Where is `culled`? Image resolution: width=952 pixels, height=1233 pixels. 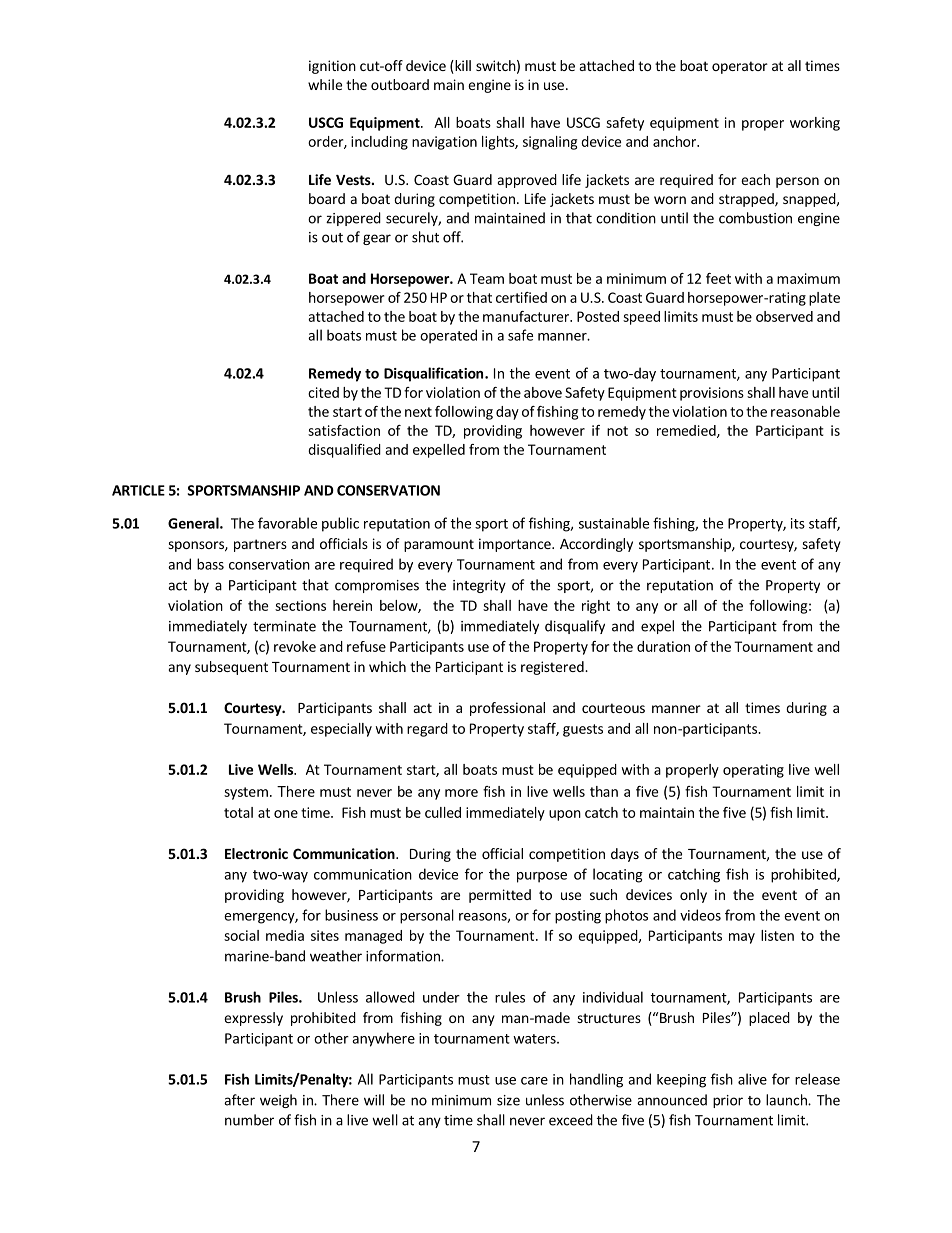
culled is located at coordinates (443, 812).
